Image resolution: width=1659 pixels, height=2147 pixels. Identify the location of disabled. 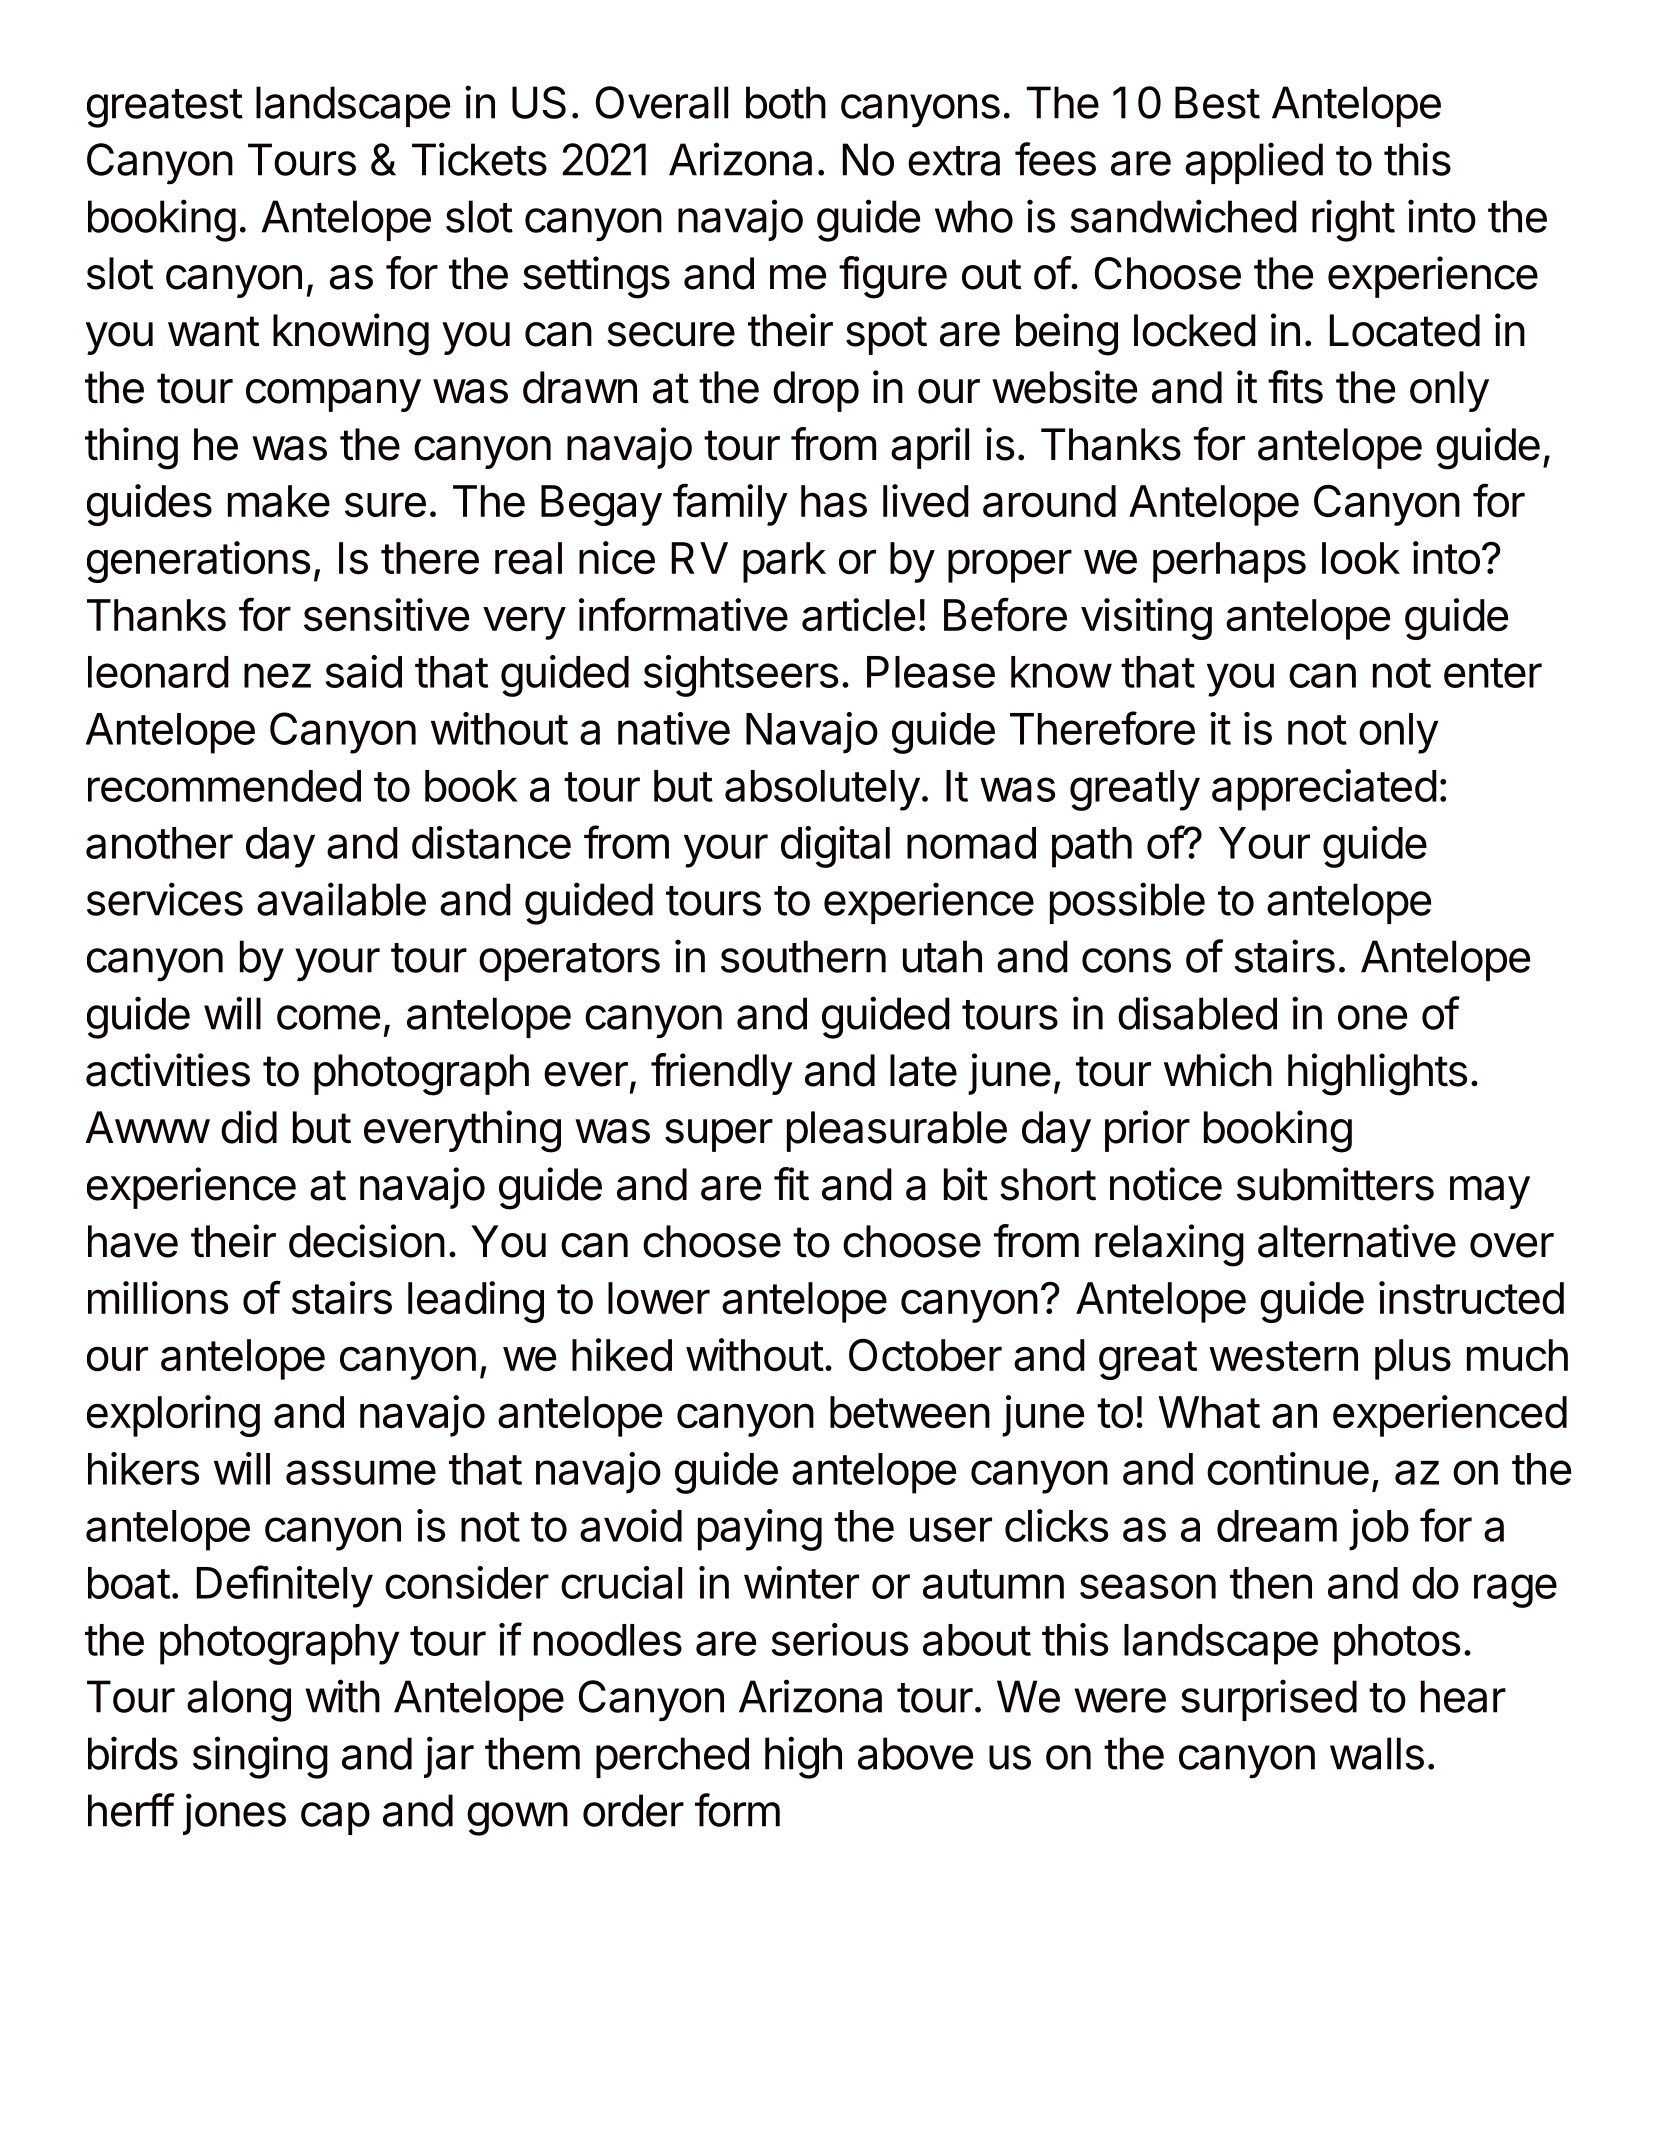
(1197, 1013).
